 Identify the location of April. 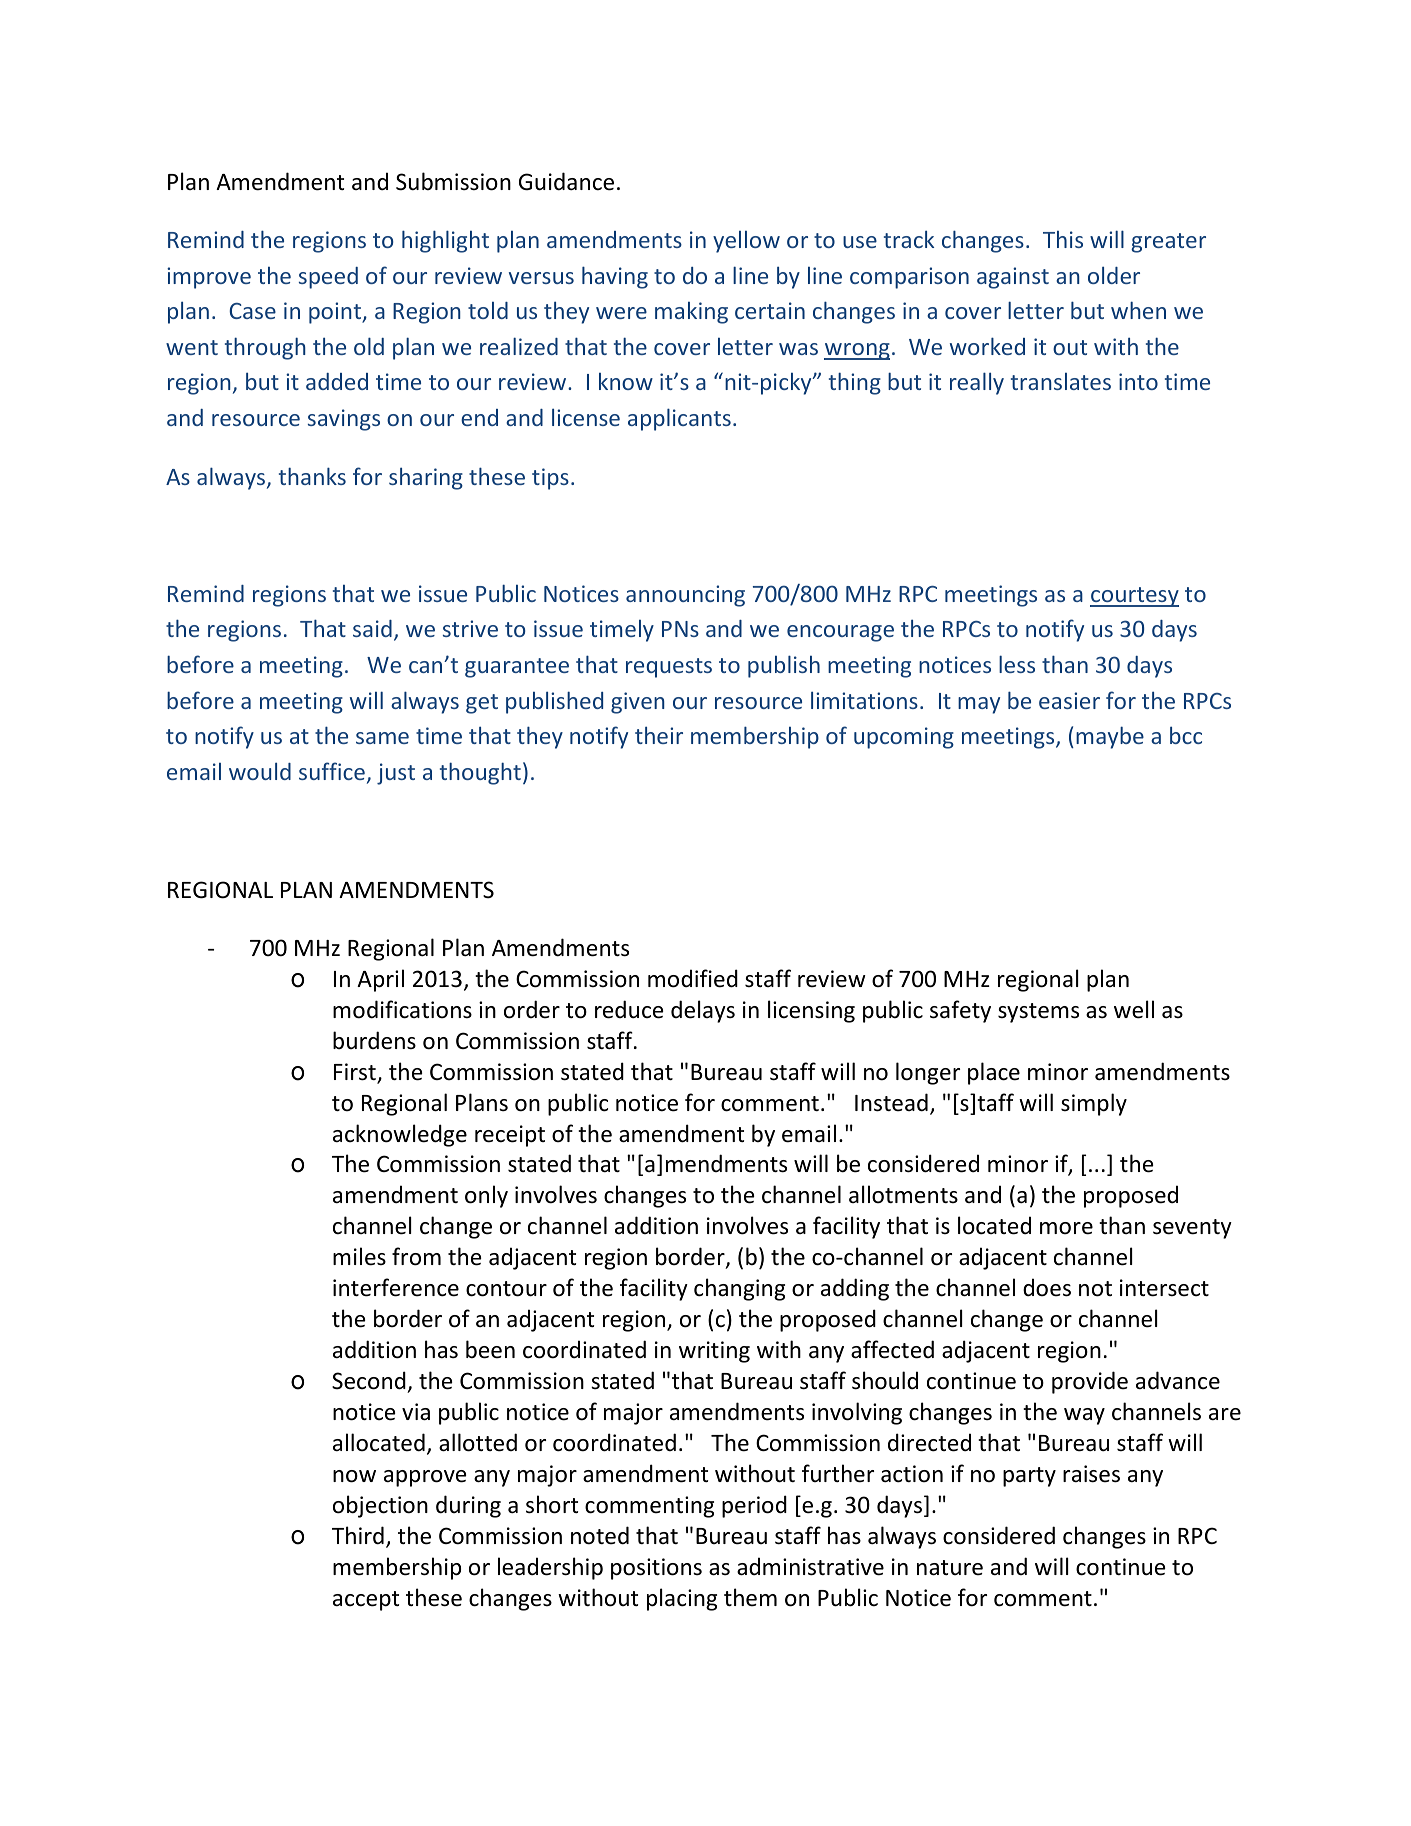
(380, 980).
